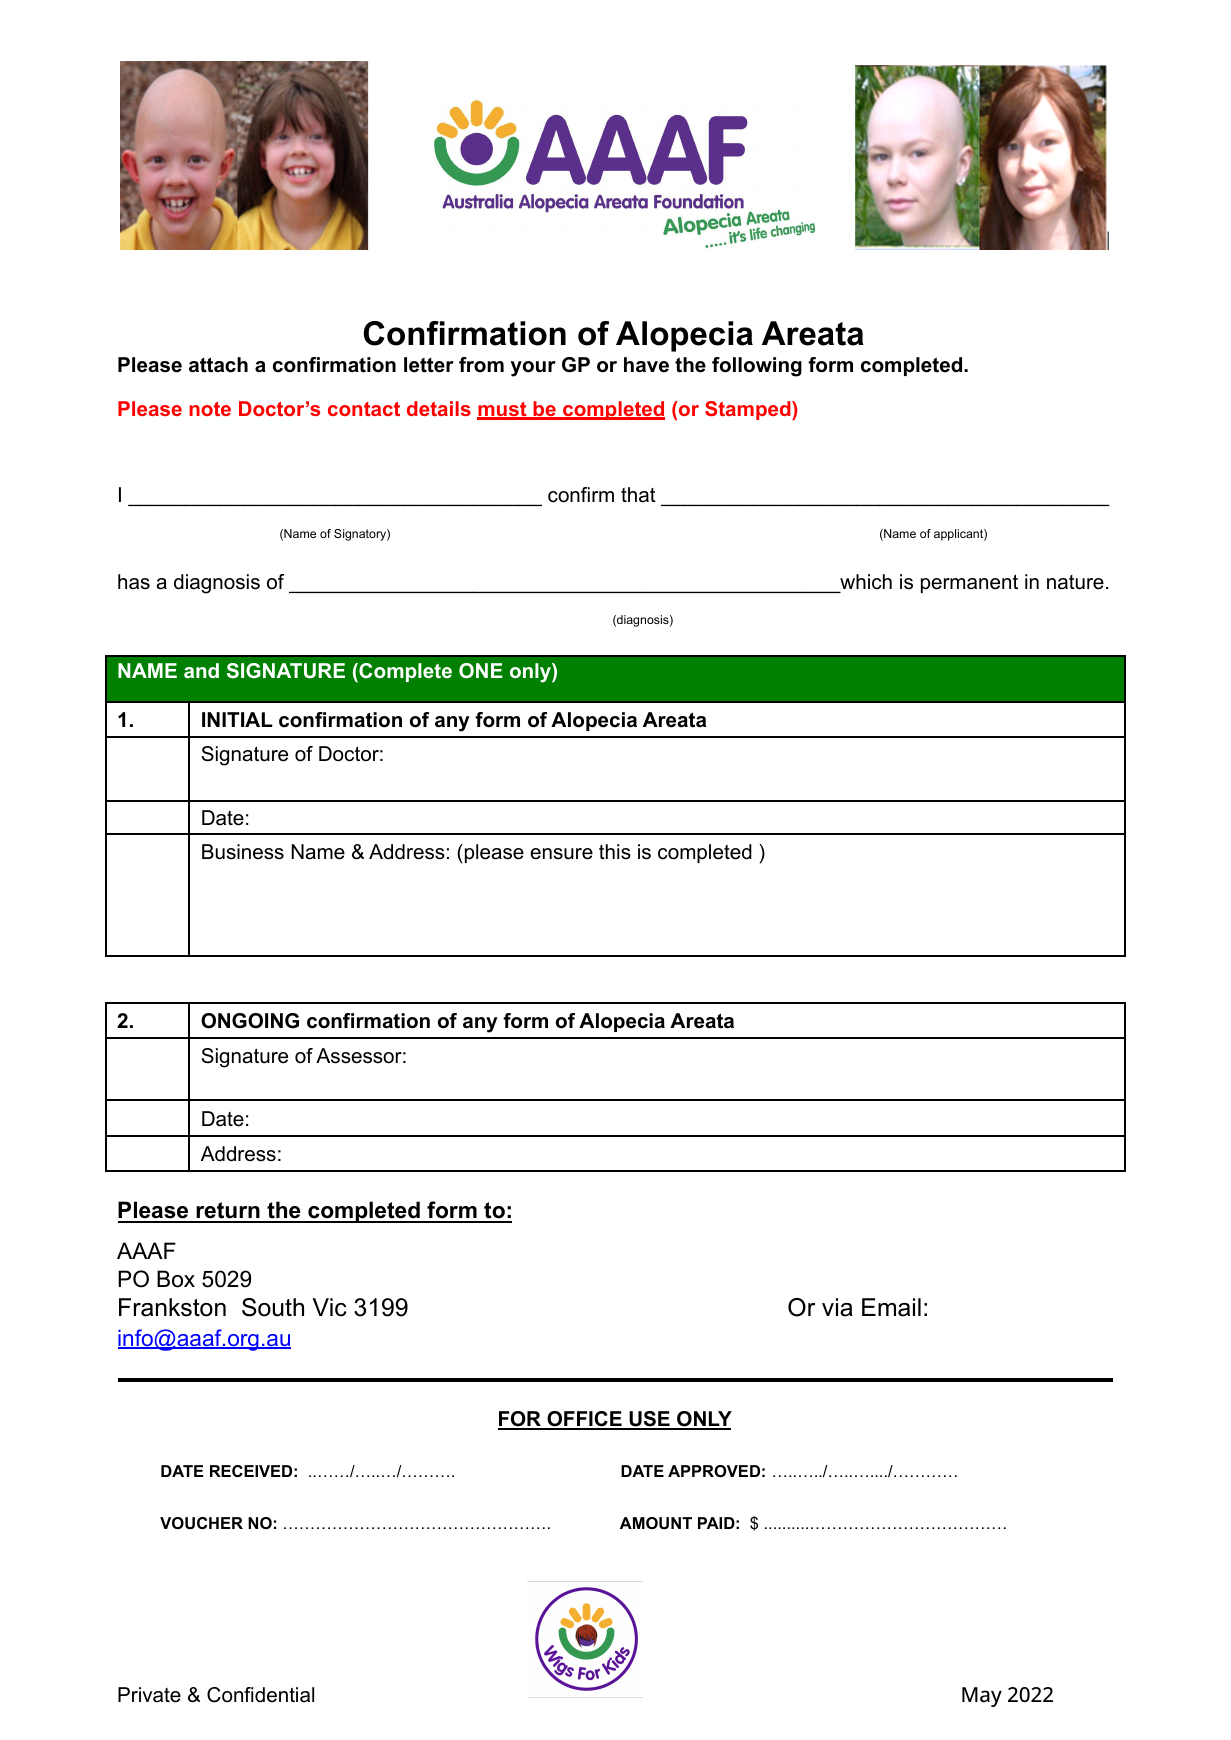 Image resolution: width=1231 pixels, height=1740 pixels. Describe the element at coordinates (533, 369) in the document. I see `your` at that location.
